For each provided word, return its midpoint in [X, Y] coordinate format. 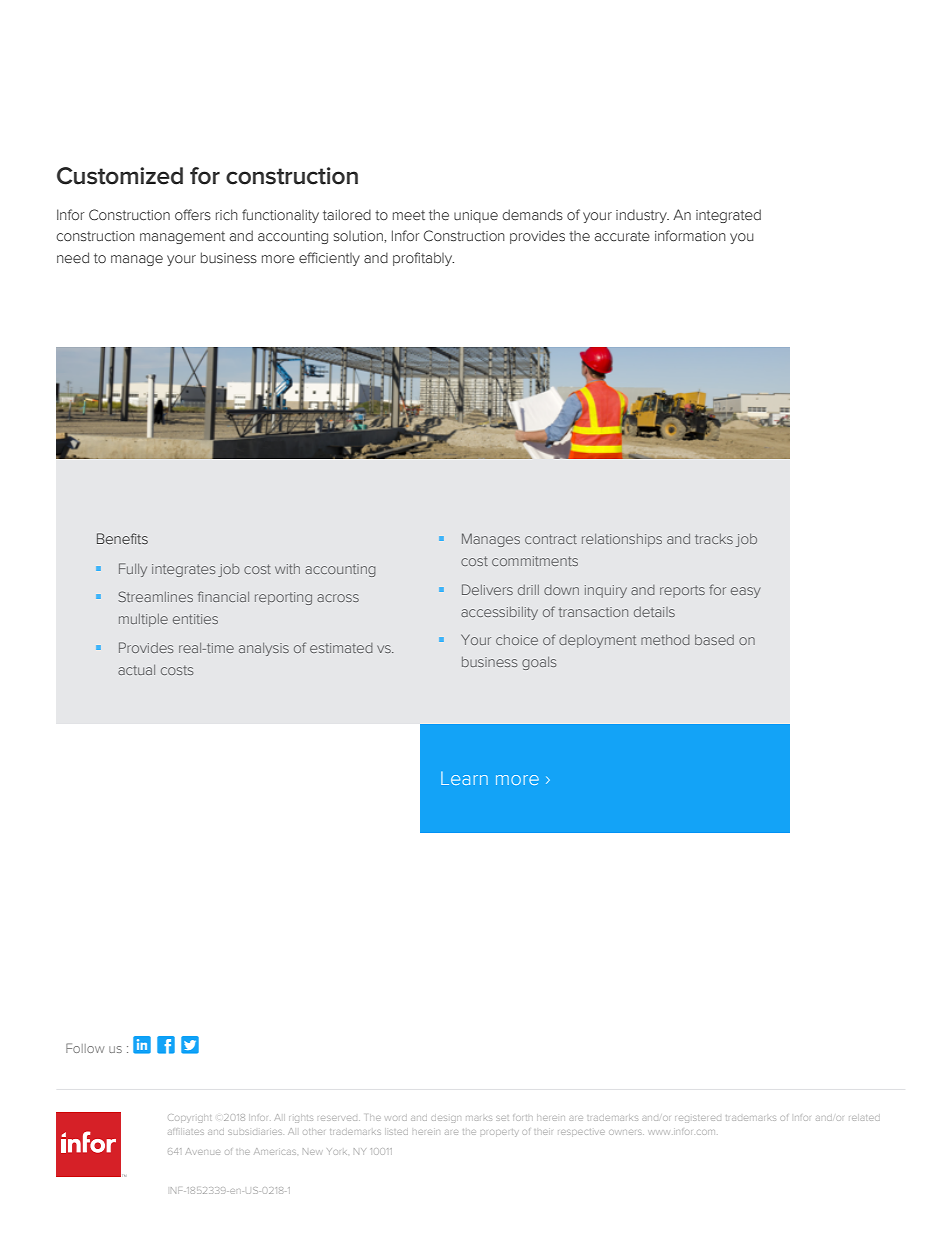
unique [476, 216]
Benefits [122, 538]
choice [517, 640]
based [714, 640]
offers [193, 215]
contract [551, 539]
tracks [714, 539]
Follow [85, 1048]
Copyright [189, 1118]
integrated [728, 216]
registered [698, 1119]
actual [136, 670]
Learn [464, 778]
